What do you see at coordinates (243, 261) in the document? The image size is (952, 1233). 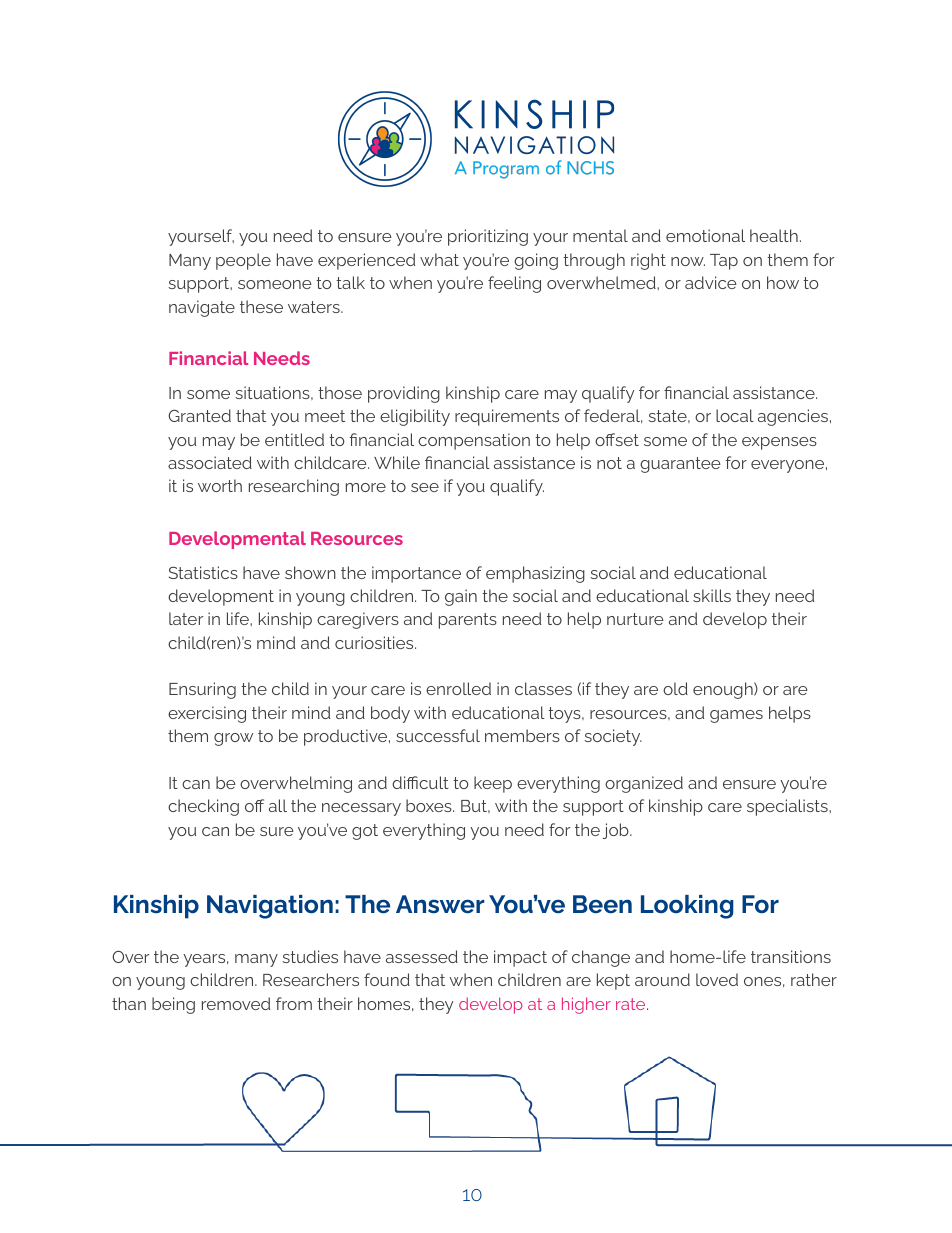 I see `people` at bounding box center [243, 261].
